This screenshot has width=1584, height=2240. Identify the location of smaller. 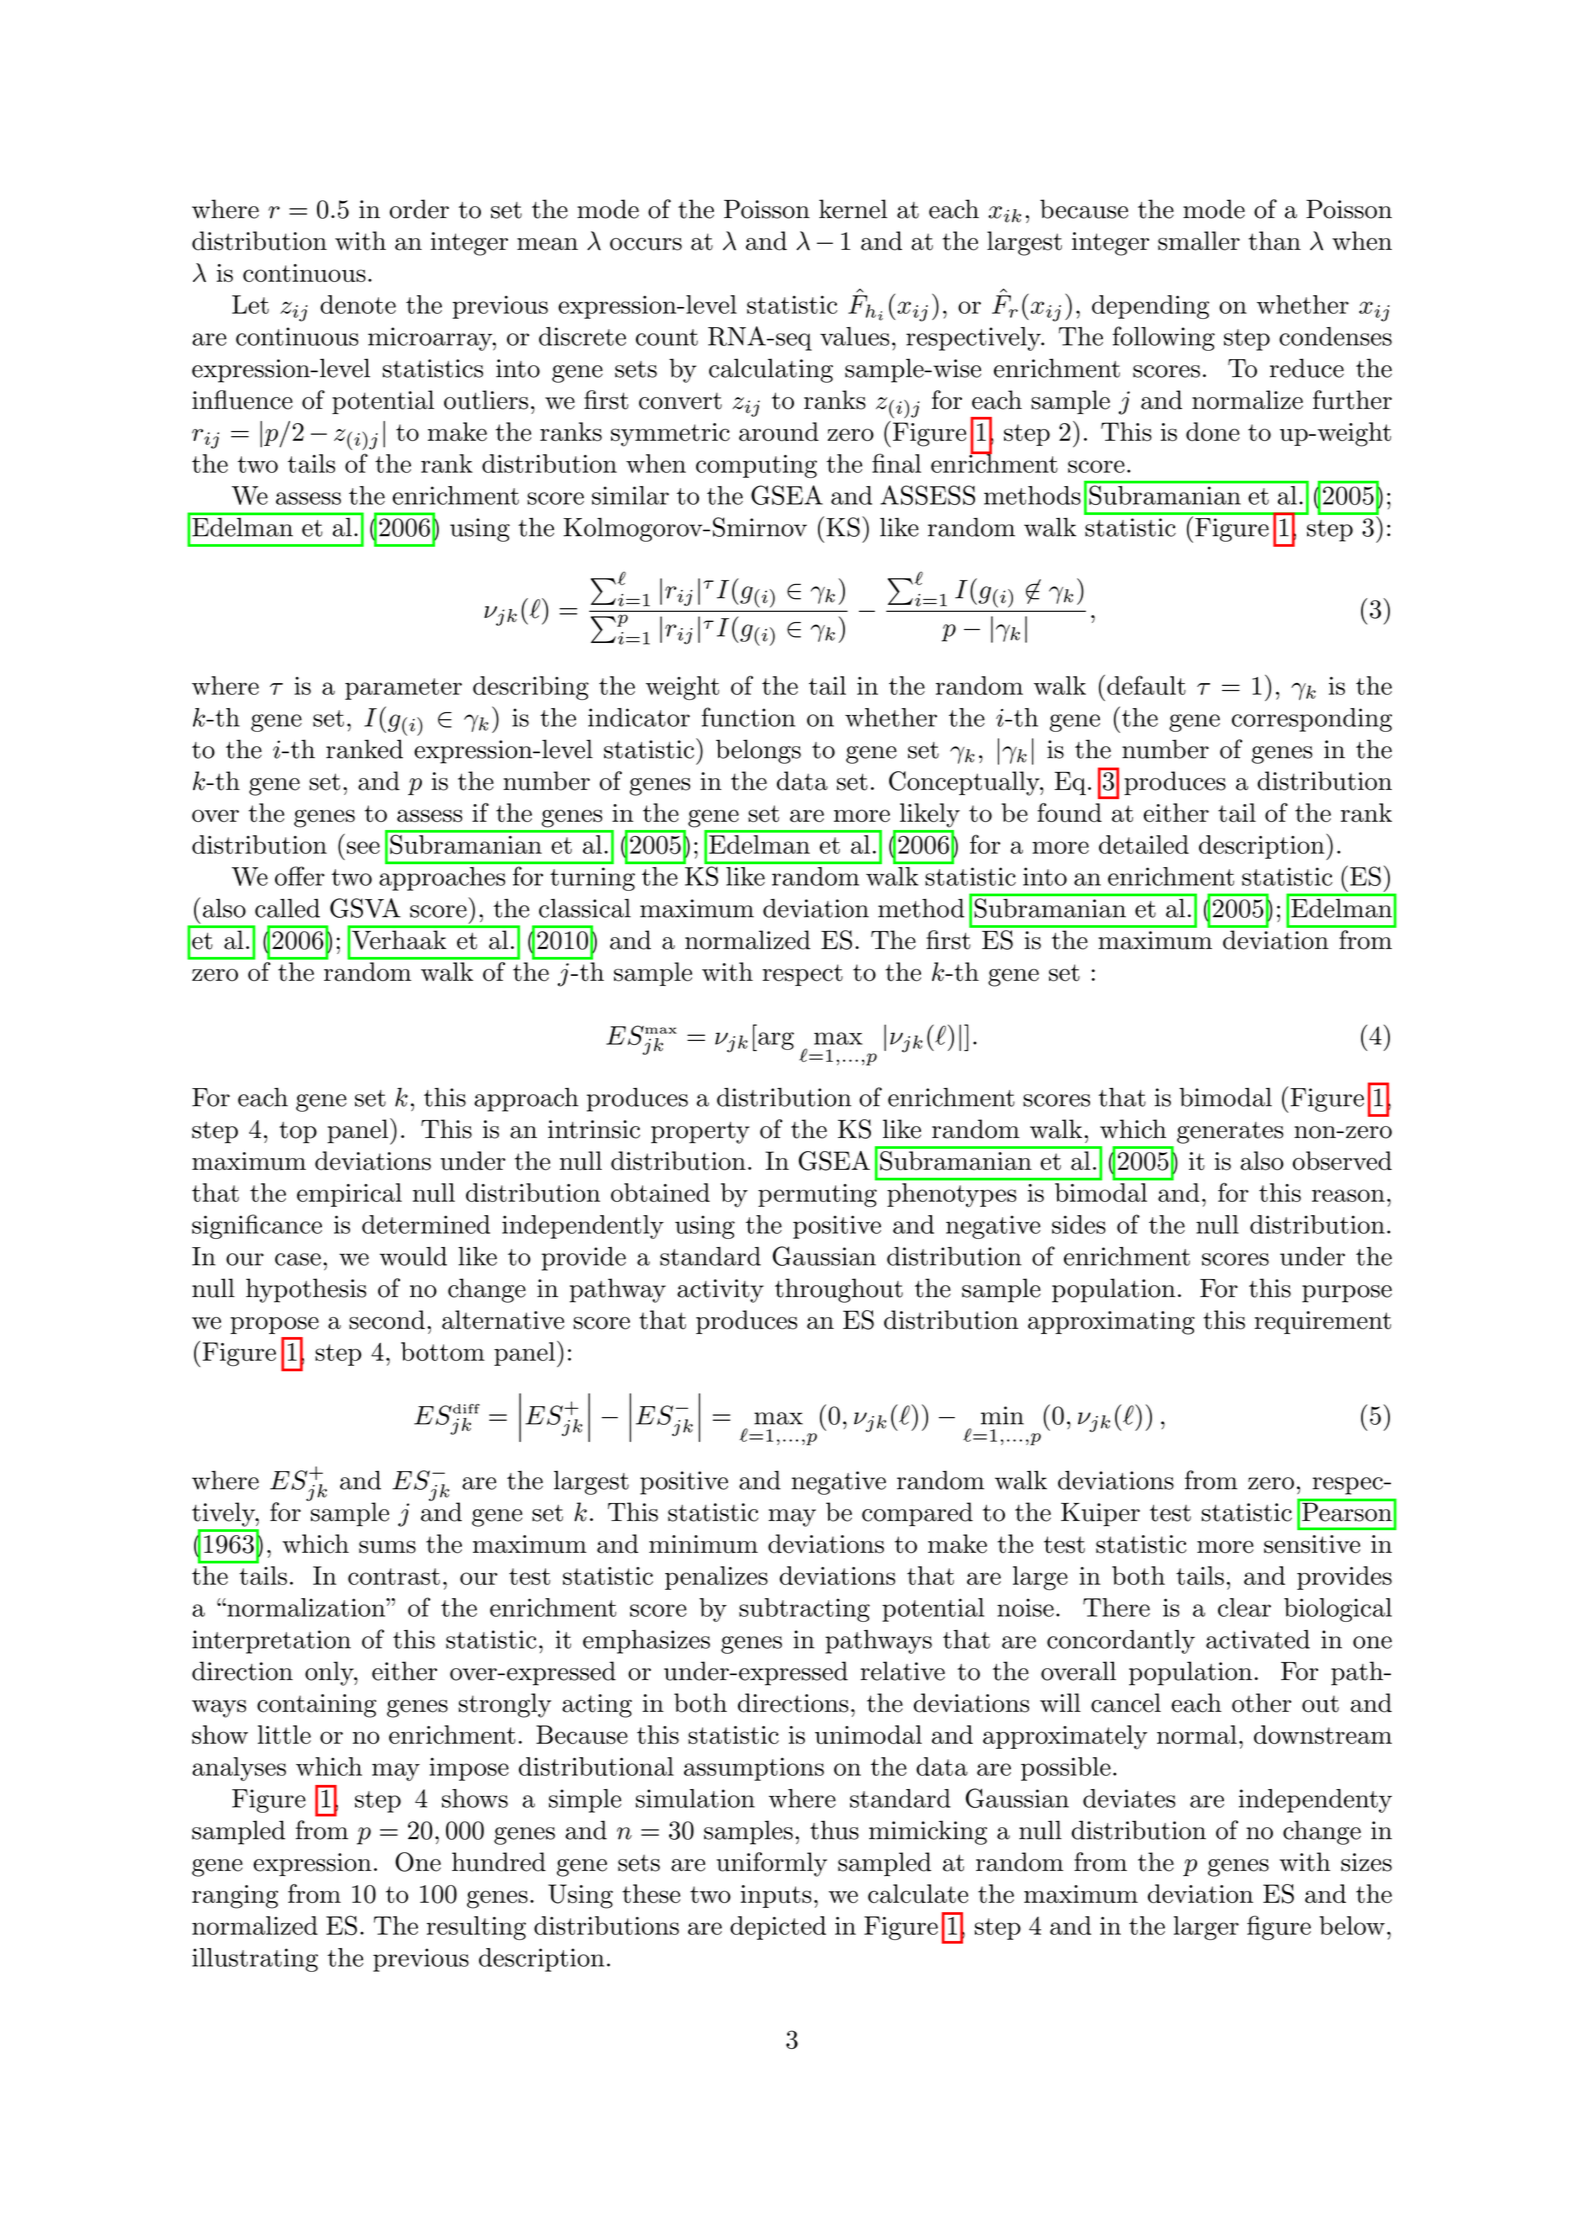
(1199, 241).
